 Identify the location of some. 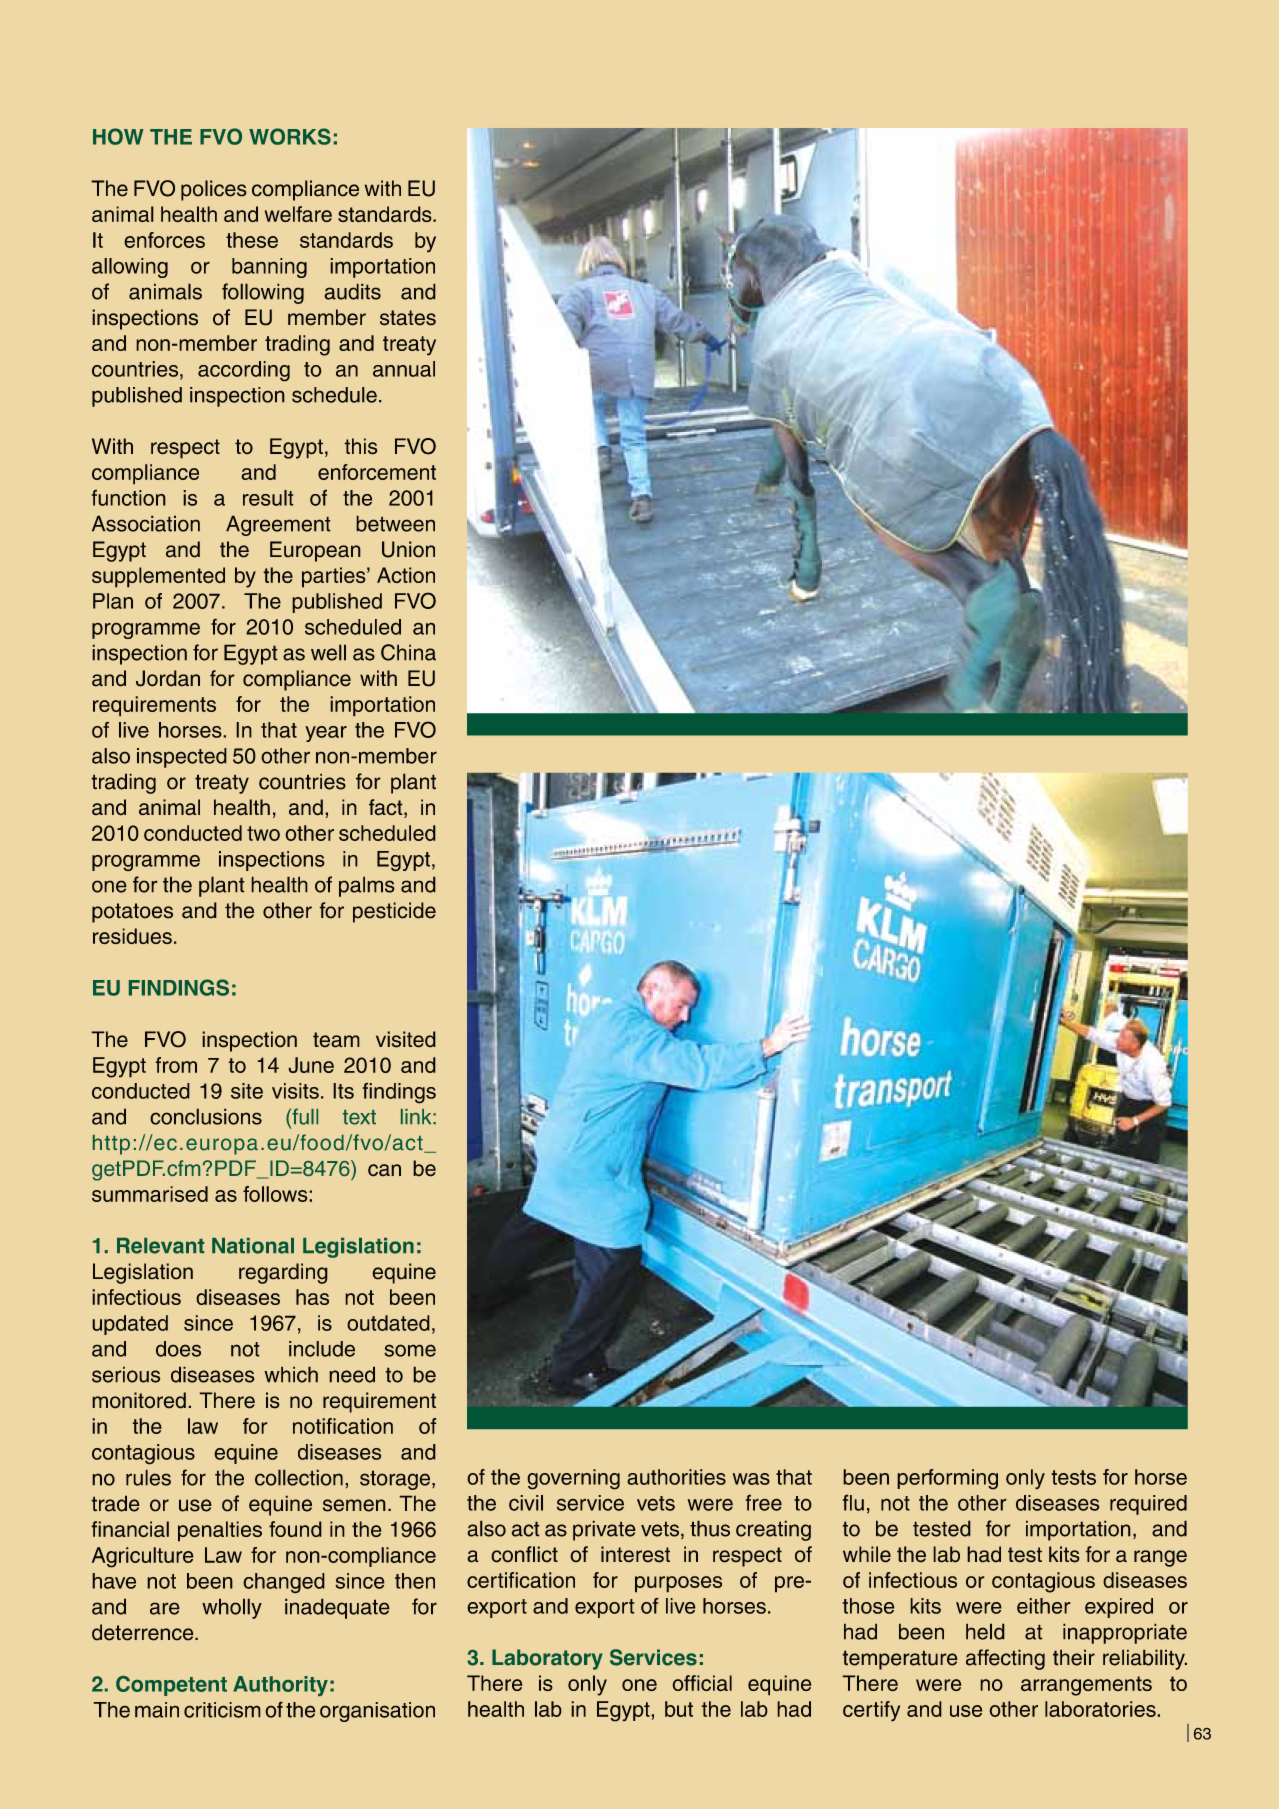
(410, 1350).
